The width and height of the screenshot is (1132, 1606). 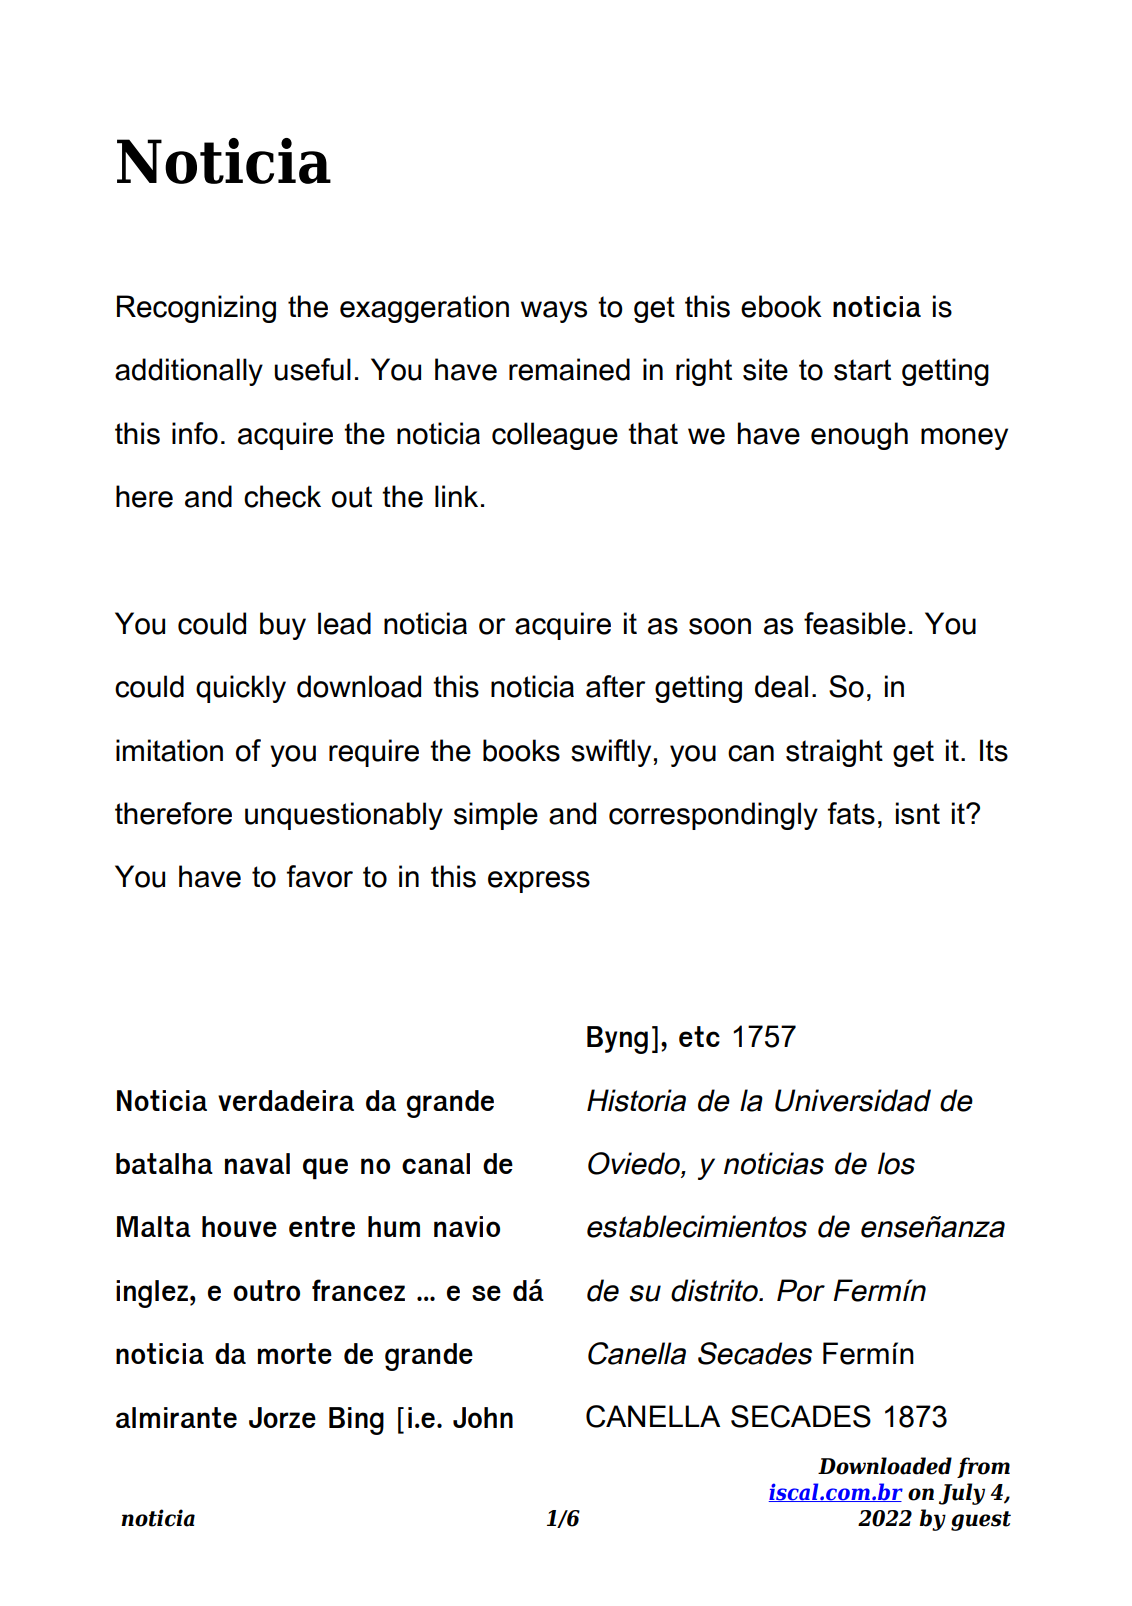 I want to click on straight, so click(x=834, y=753).
